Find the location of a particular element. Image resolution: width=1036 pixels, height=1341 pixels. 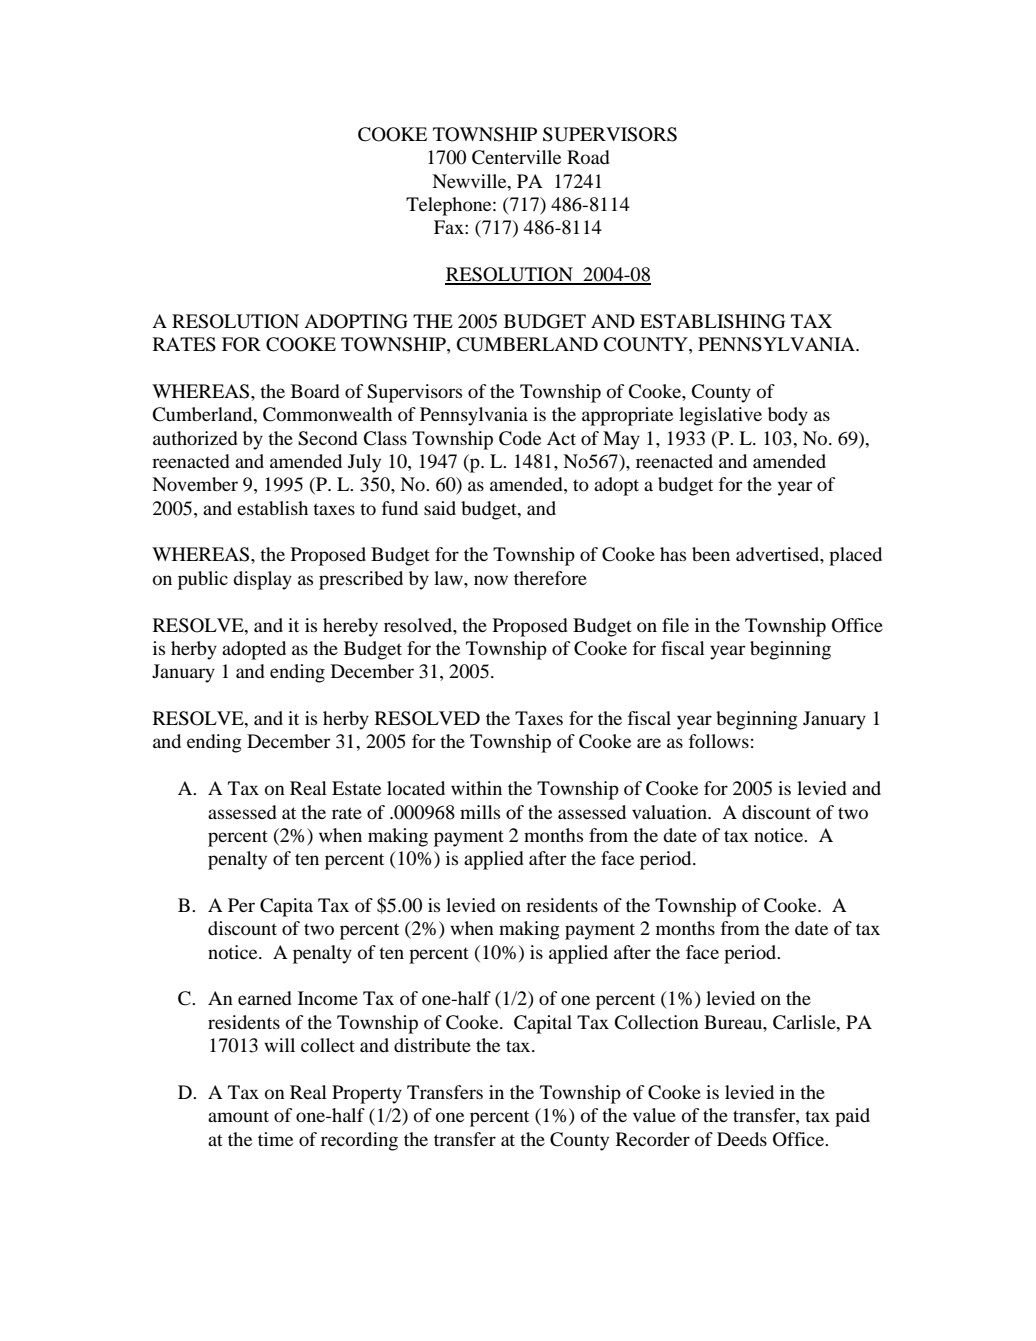

amount is located at coordinates (238, 1116).
